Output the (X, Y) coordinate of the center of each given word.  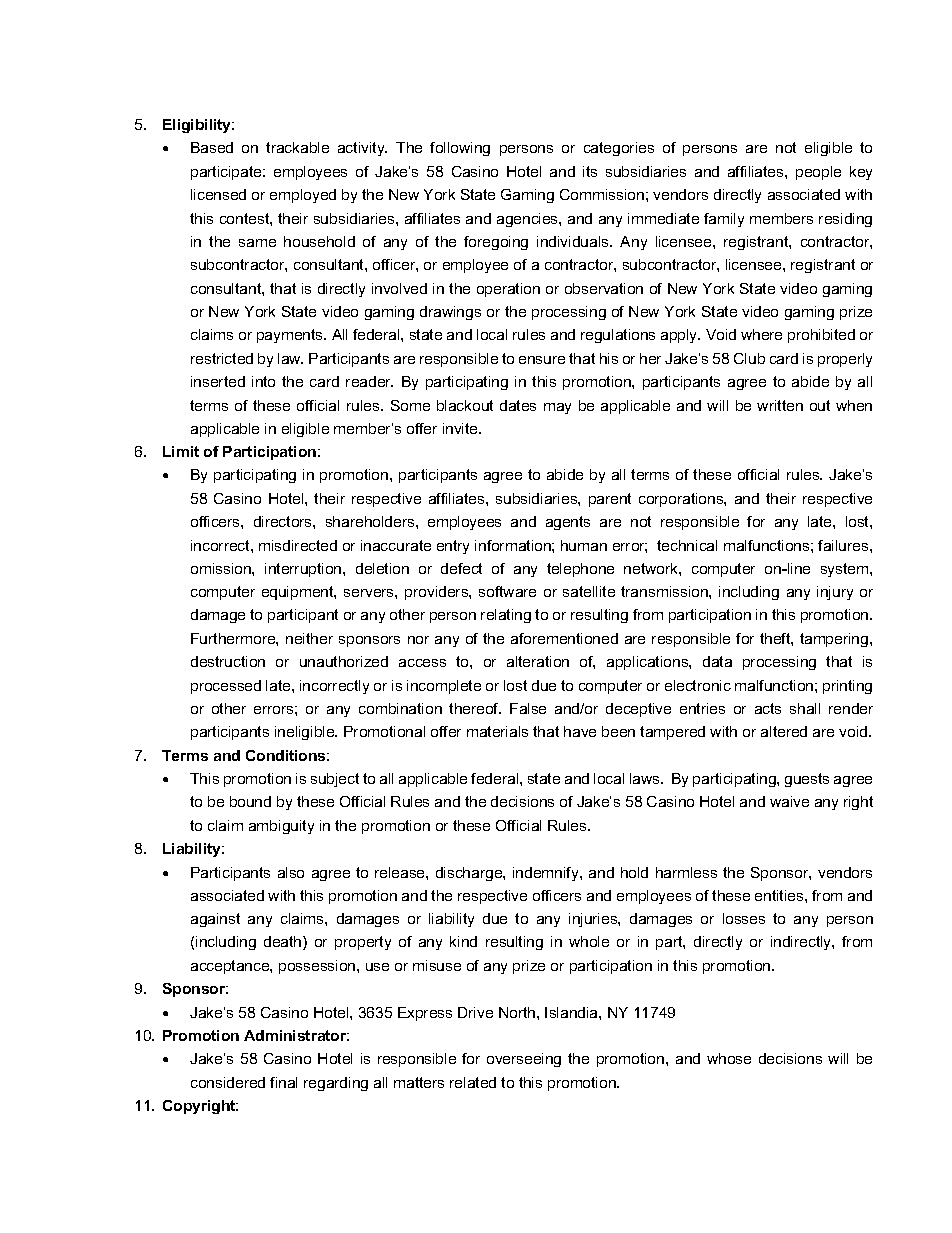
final (283, 1082)
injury (835, 593)
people (818, 173)
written (780, 405)
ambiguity (281, 827)
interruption (304, 570)
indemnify (547, 874)
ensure (542, 360)
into (263, 381)
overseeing (524, 1060)
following (460, 149)
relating (506, 616)
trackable (297, 147)
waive (789, 801)
